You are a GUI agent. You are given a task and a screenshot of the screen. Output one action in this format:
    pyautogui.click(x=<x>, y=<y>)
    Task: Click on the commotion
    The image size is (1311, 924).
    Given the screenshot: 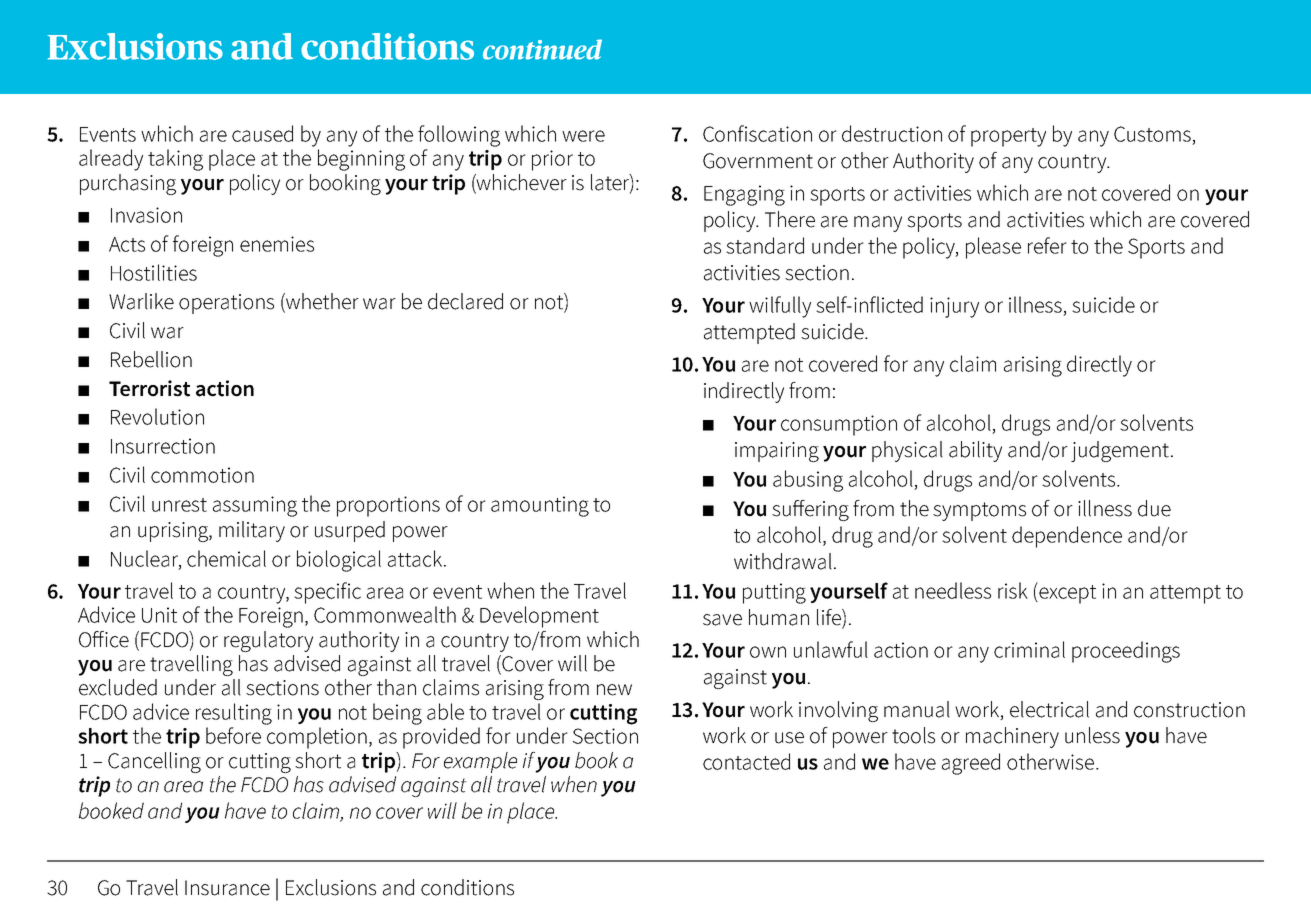 What is the action you would take?
    pyautogui.click(x=202, y=475)
